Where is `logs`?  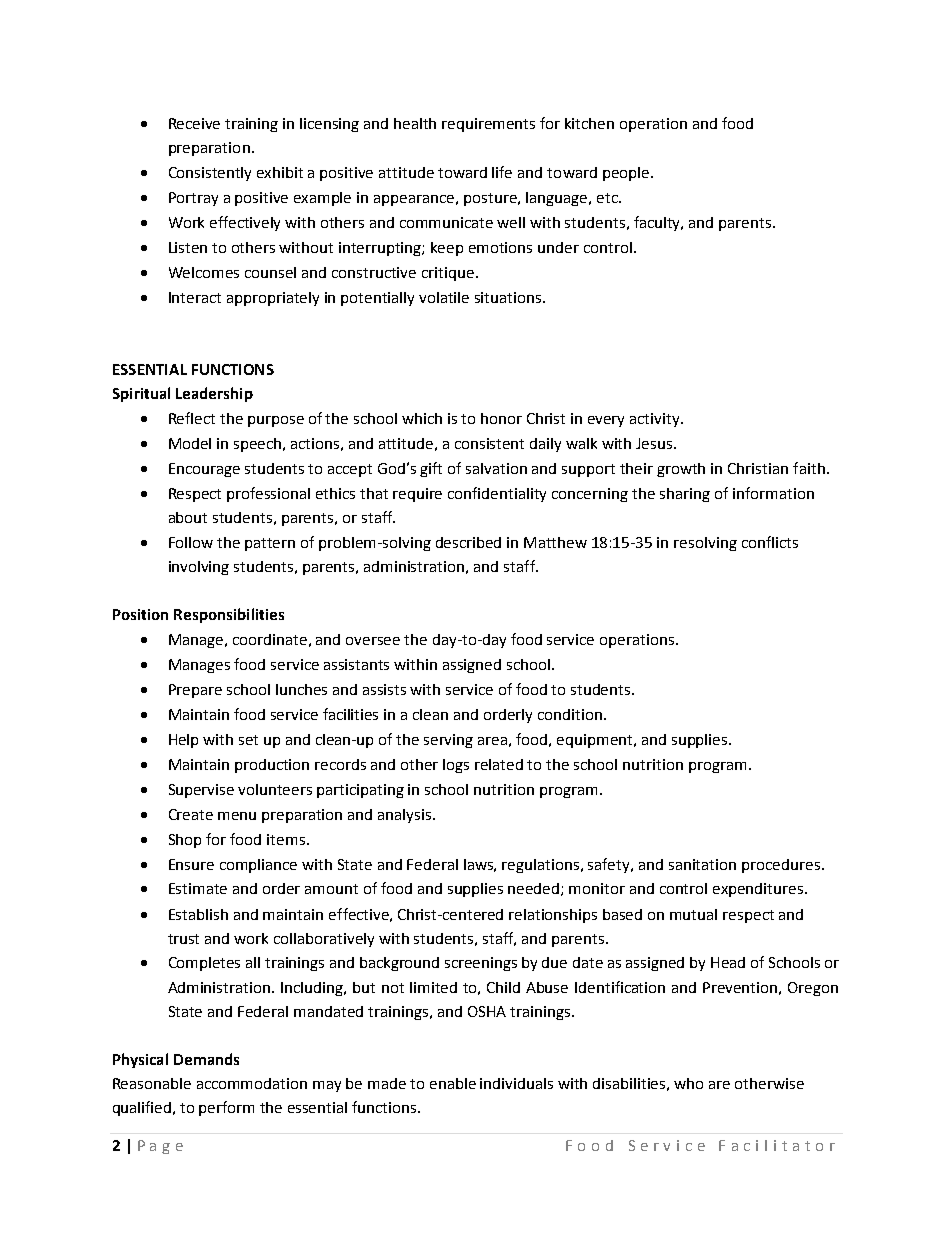
logs is located at coordinates (456, 766).
